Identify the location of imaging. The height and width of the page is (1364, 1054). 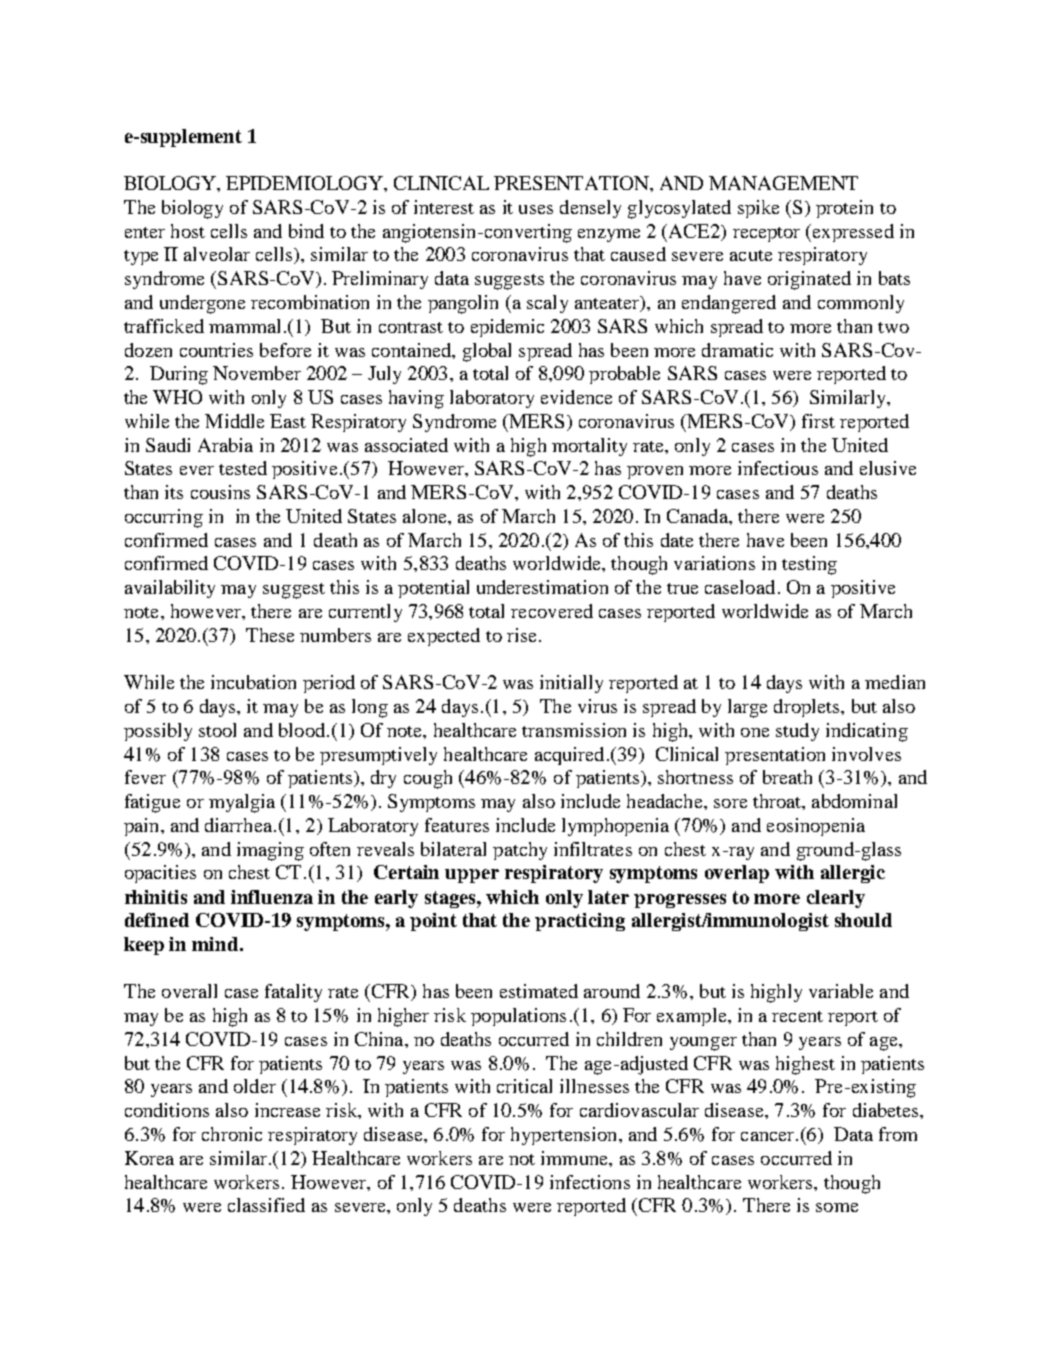
(270, 851).
